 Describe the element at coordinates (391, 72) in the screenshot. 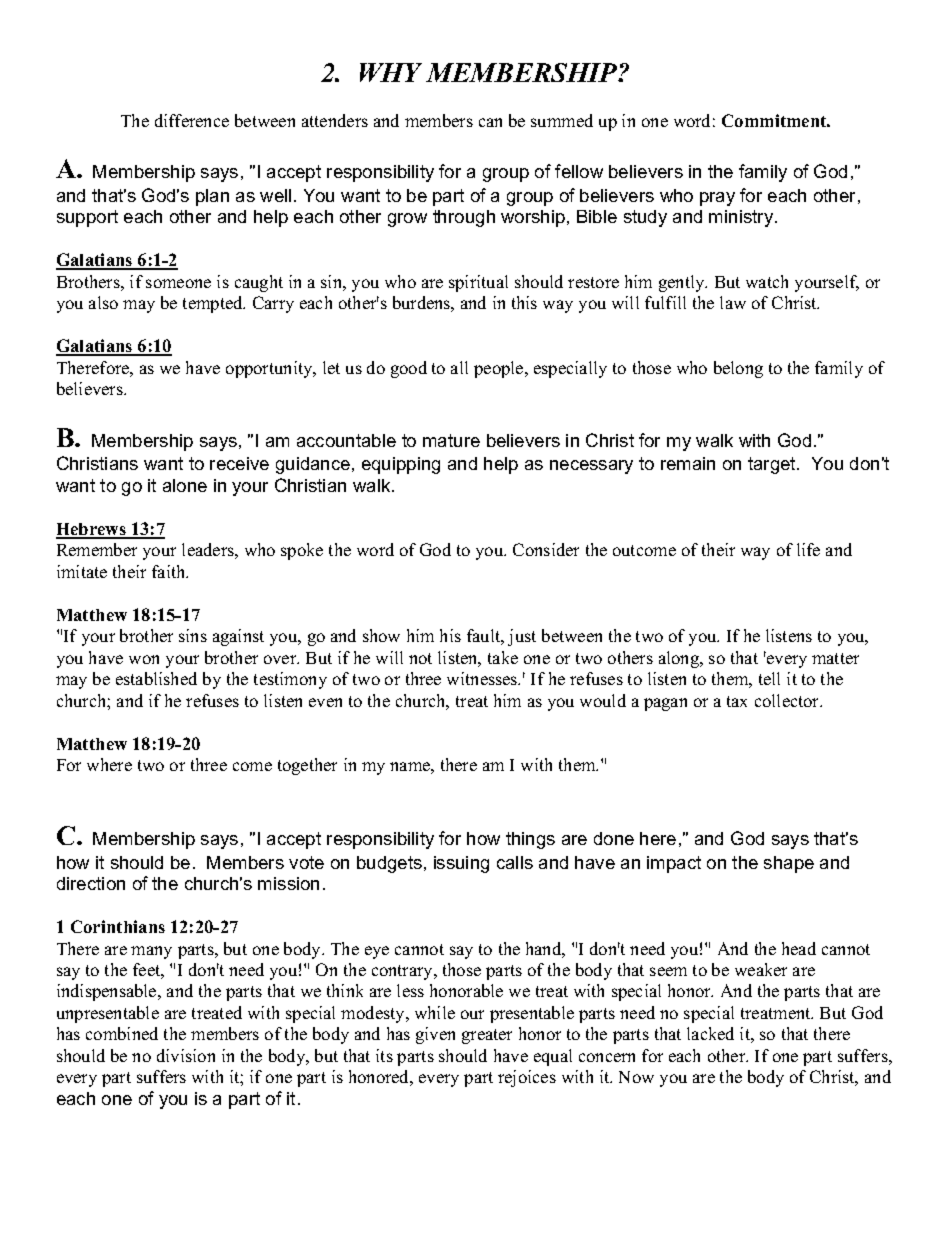

I see `WHY` at that location.
